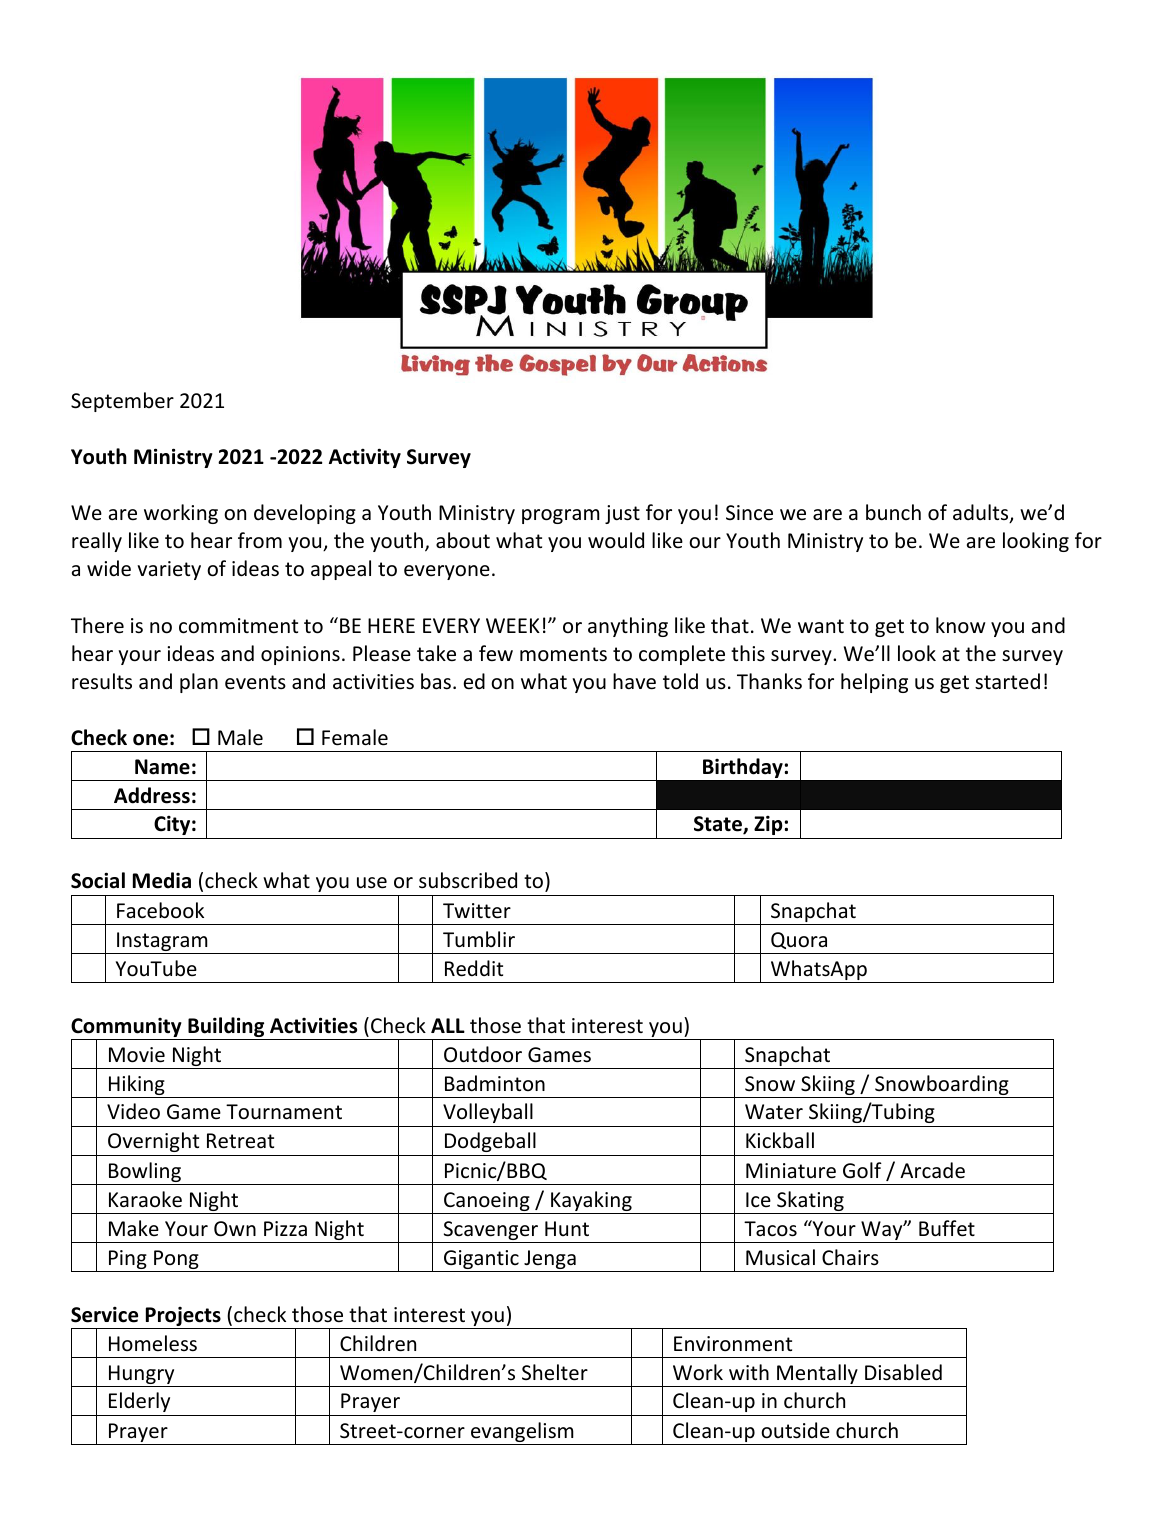  I want to click on bunch, so click(893, 512).
